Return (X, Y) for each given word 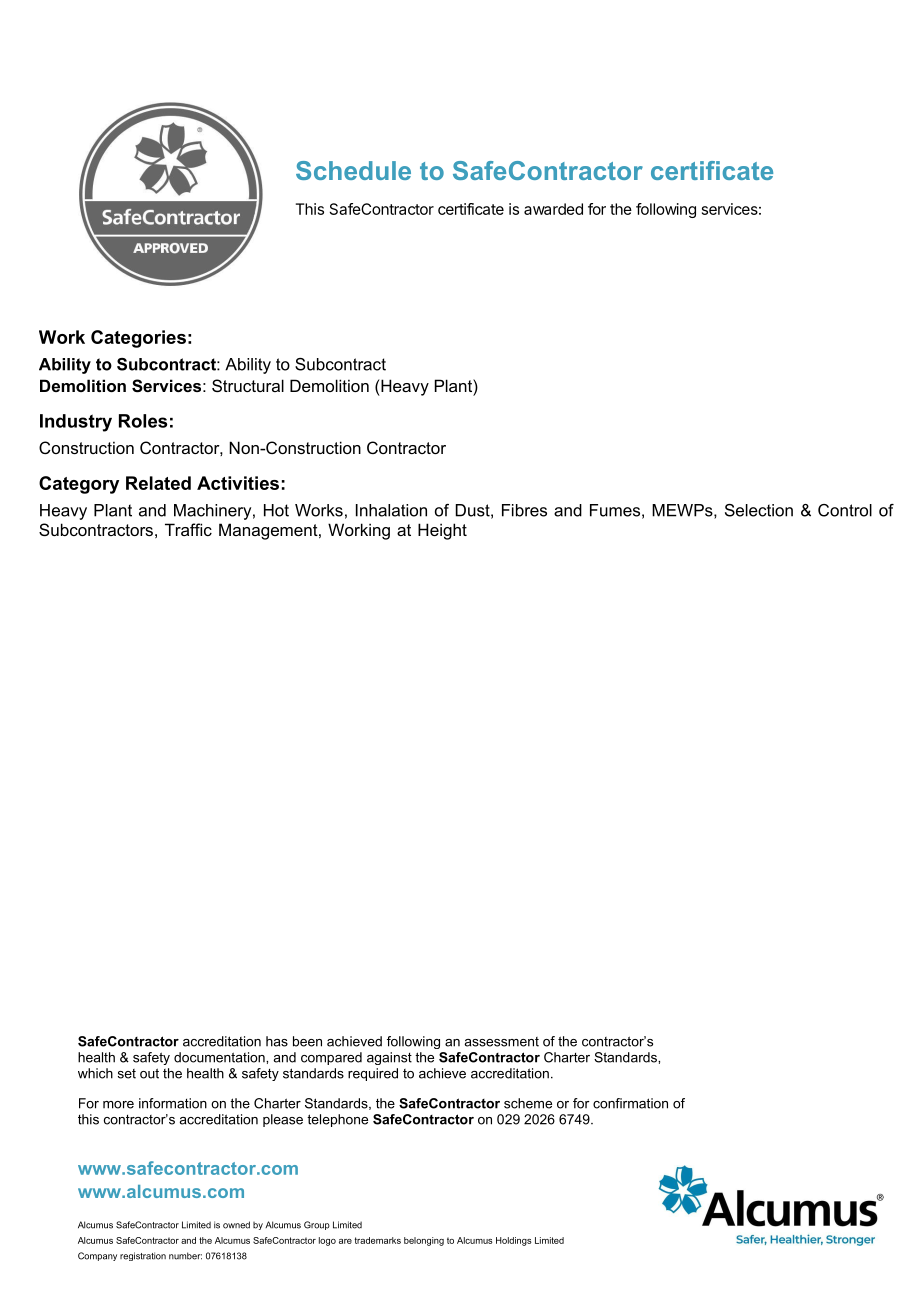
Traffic (188, 529)
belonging (424, 1241)
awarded (553, 209)
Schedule (353, 170)
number (185, 1256)
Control (845, 510)
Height (442, 531)
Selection (759, 510)
